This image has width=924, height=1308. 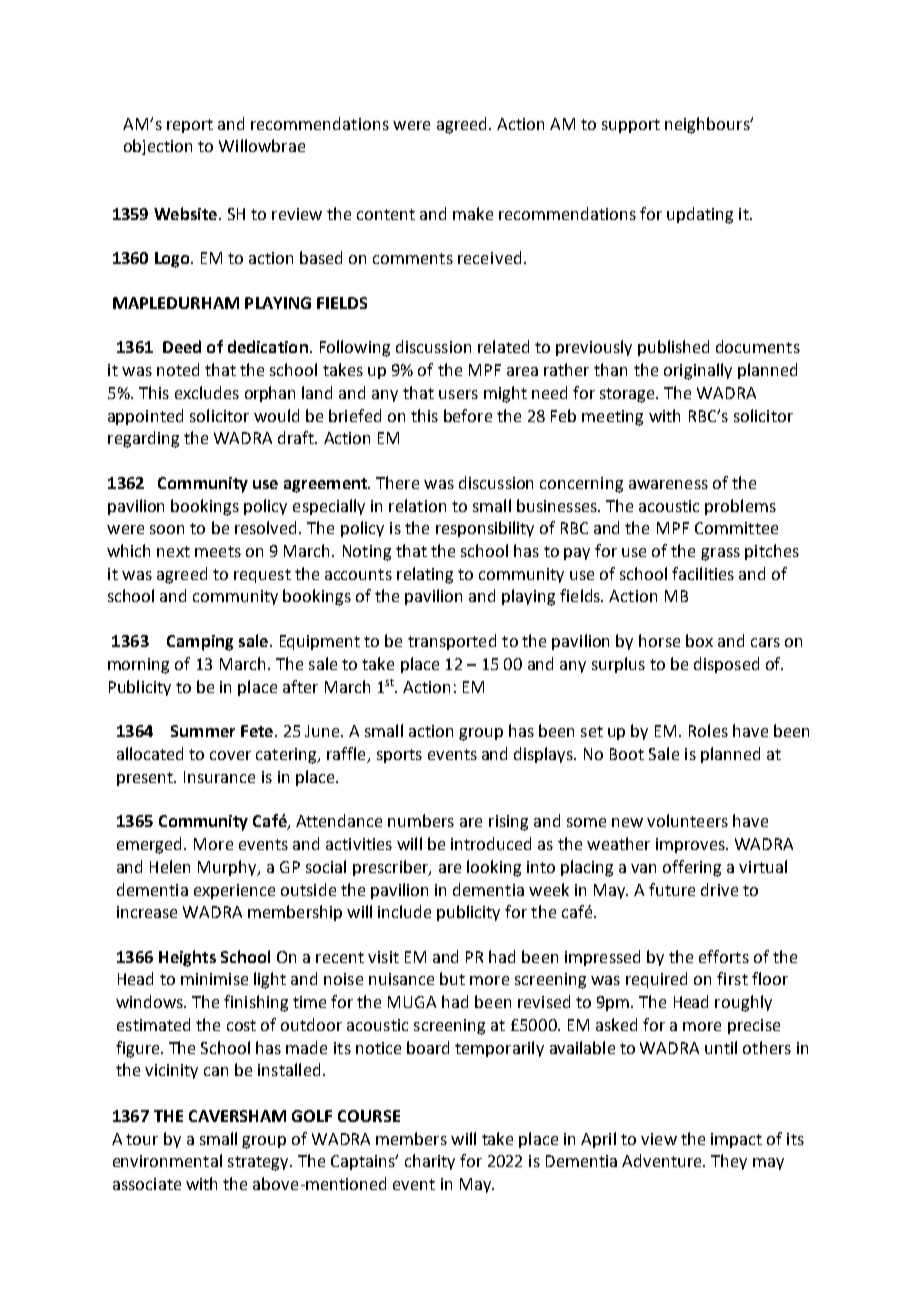 I want to click on neighbours, so click(x=708, y=125).
